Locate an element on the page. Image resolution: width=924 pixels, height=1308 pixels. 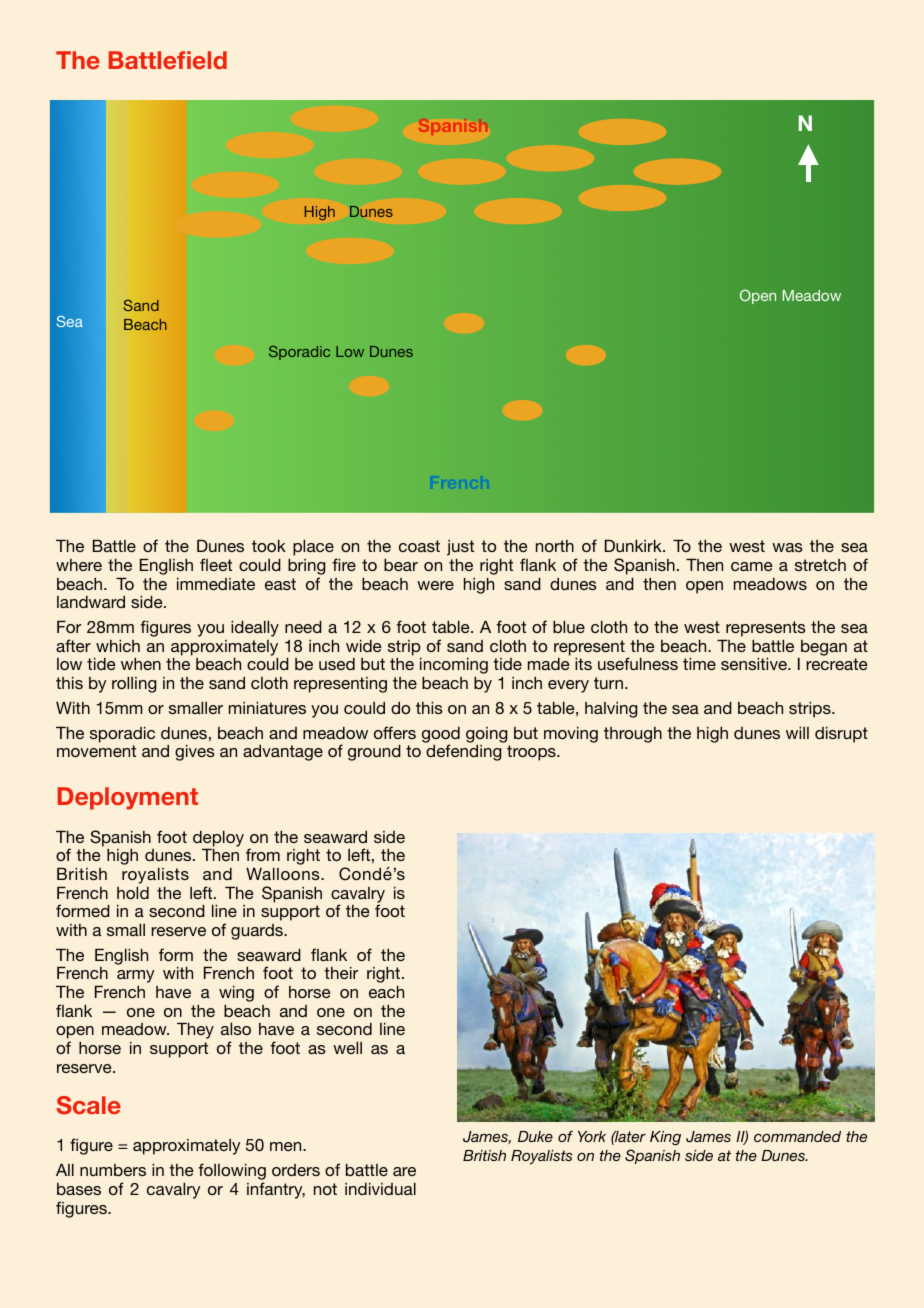
came is located at coordinates (751, 566).
